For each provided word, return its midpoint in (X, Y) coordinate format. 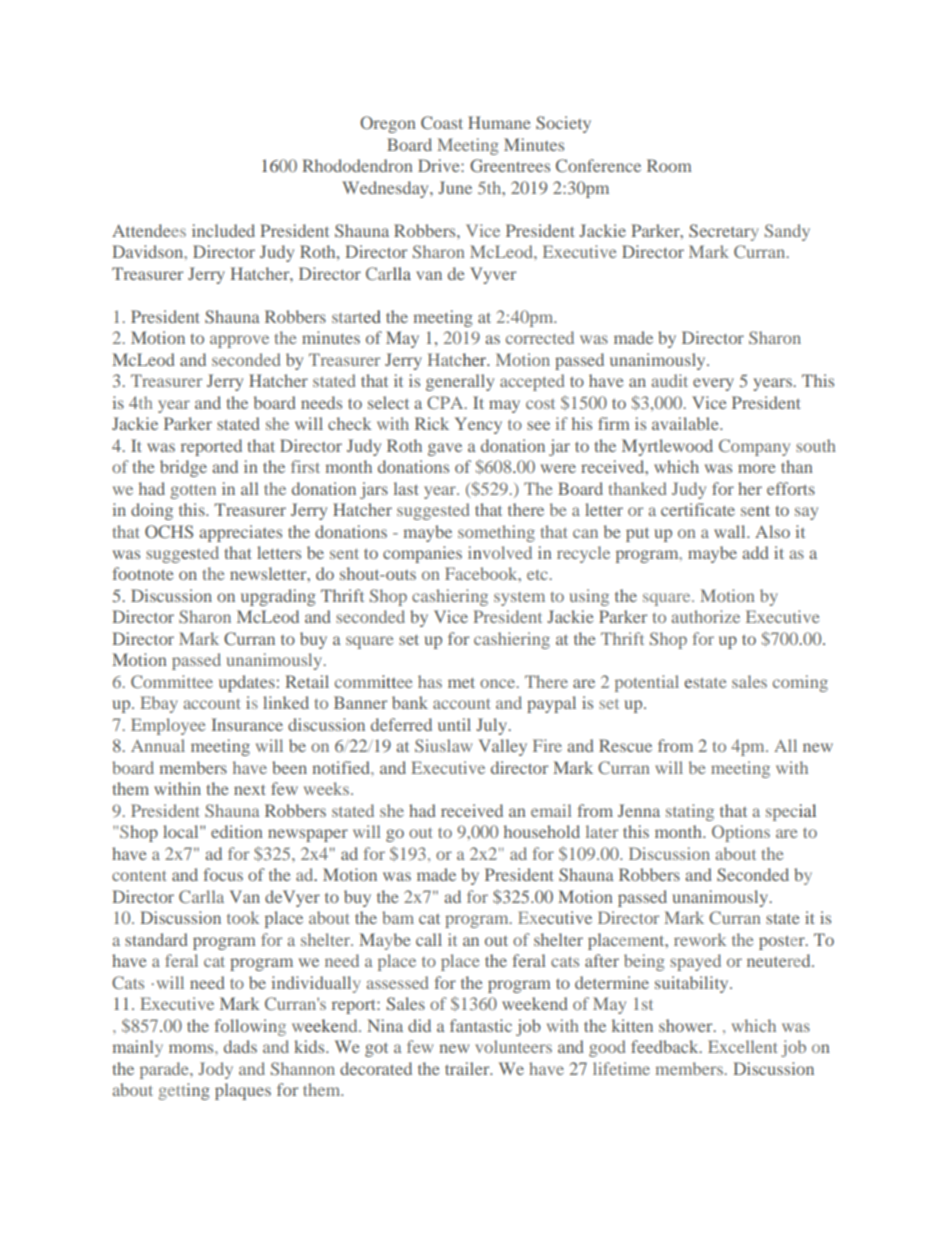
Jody (215, 1070)
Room (669, 165)
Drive (440, 165)
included (223, 230)
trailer (468, 1068)
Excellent (743, 1046)
